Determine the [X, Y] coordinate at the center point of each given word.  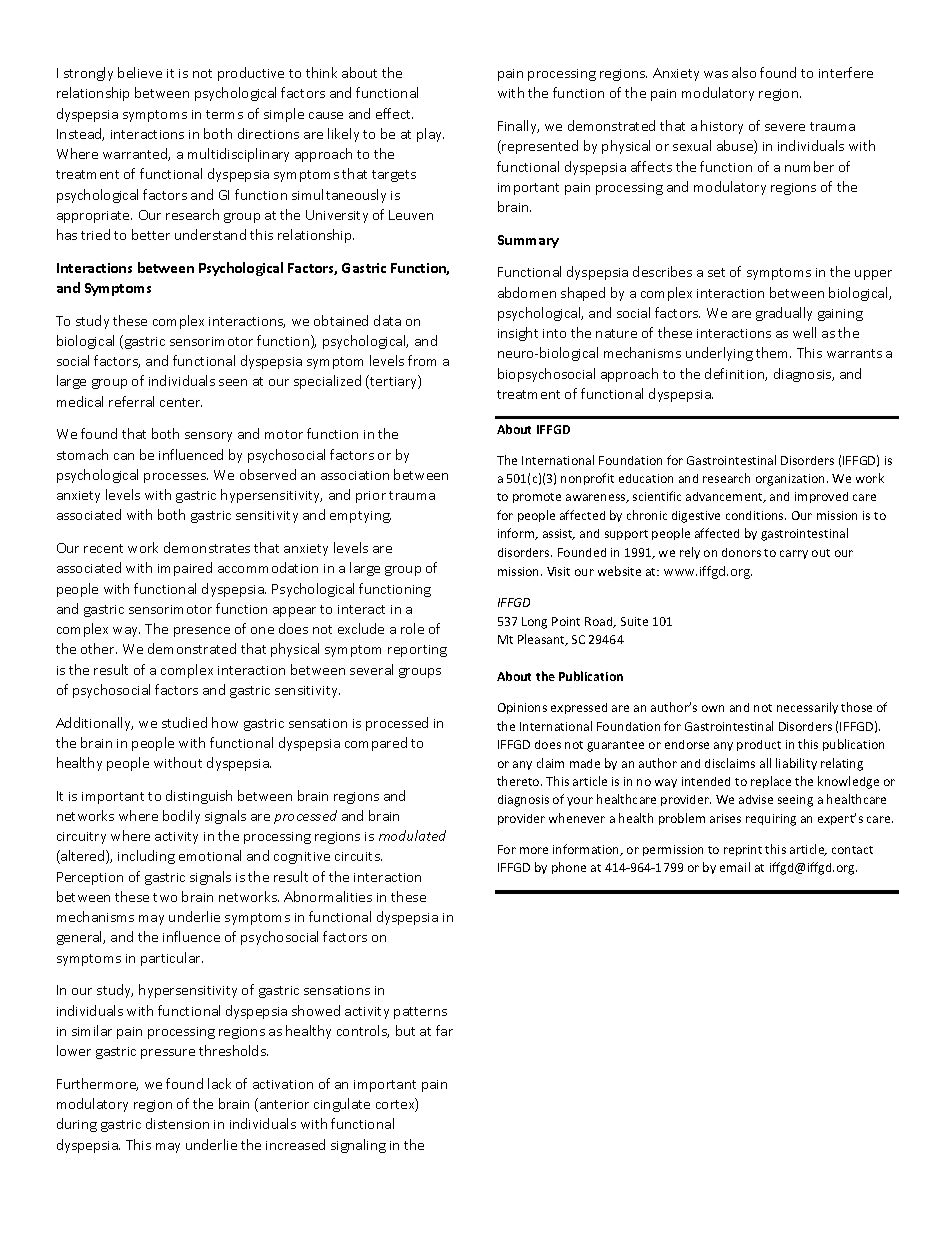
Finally [518, 127]
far [444, 1030]
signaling [358, 1146]
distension [177, 1123]
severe [785, 127]
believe [140, 72]
